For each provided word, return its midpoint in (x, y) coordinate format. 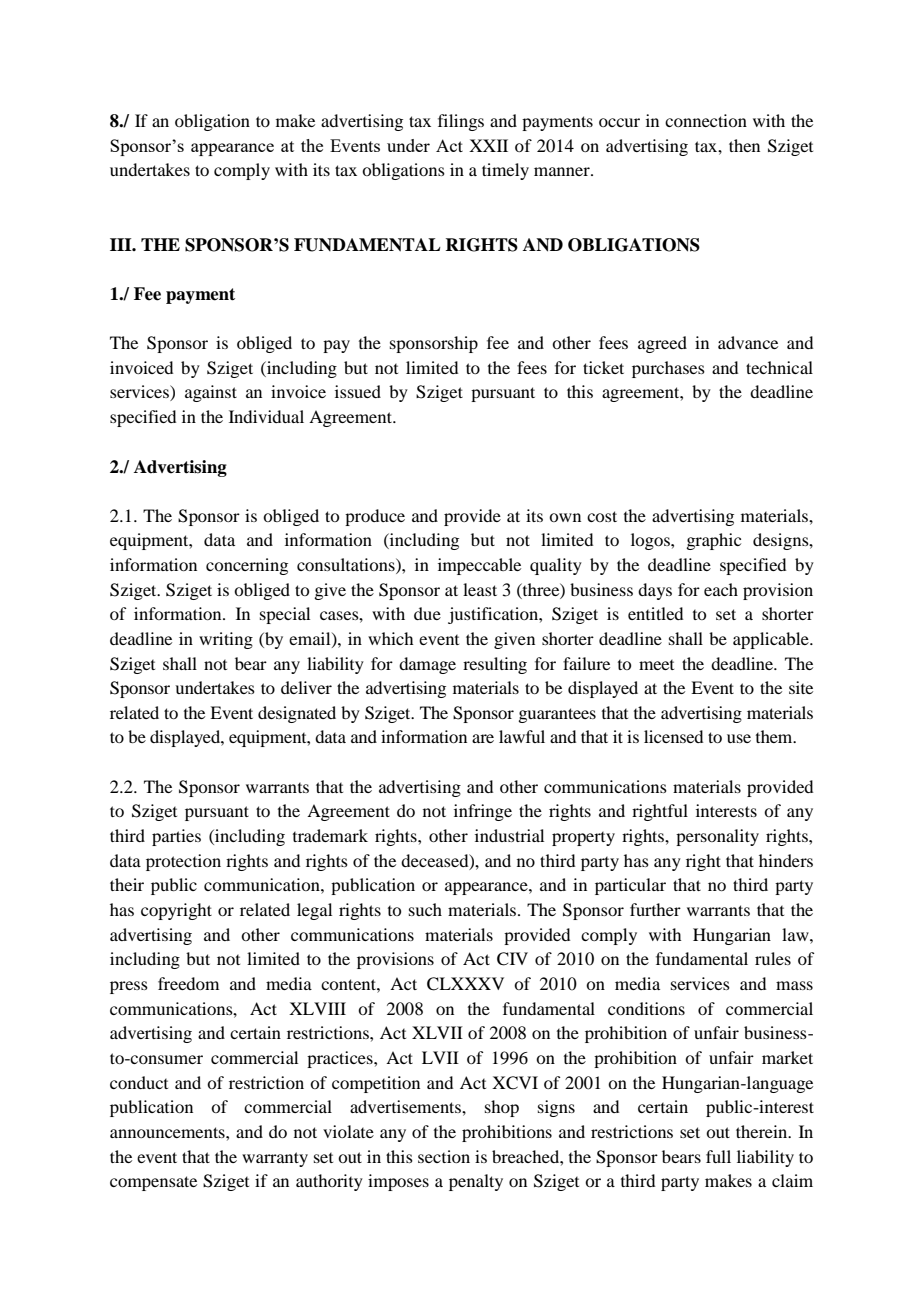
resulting (495, 665)
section (444, 1156)
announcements (168, 1132)
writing (226, 640)
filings (461, 122)
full (718, 1156)
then (744, 145)
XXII (488, 145)
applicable (772, 640)
